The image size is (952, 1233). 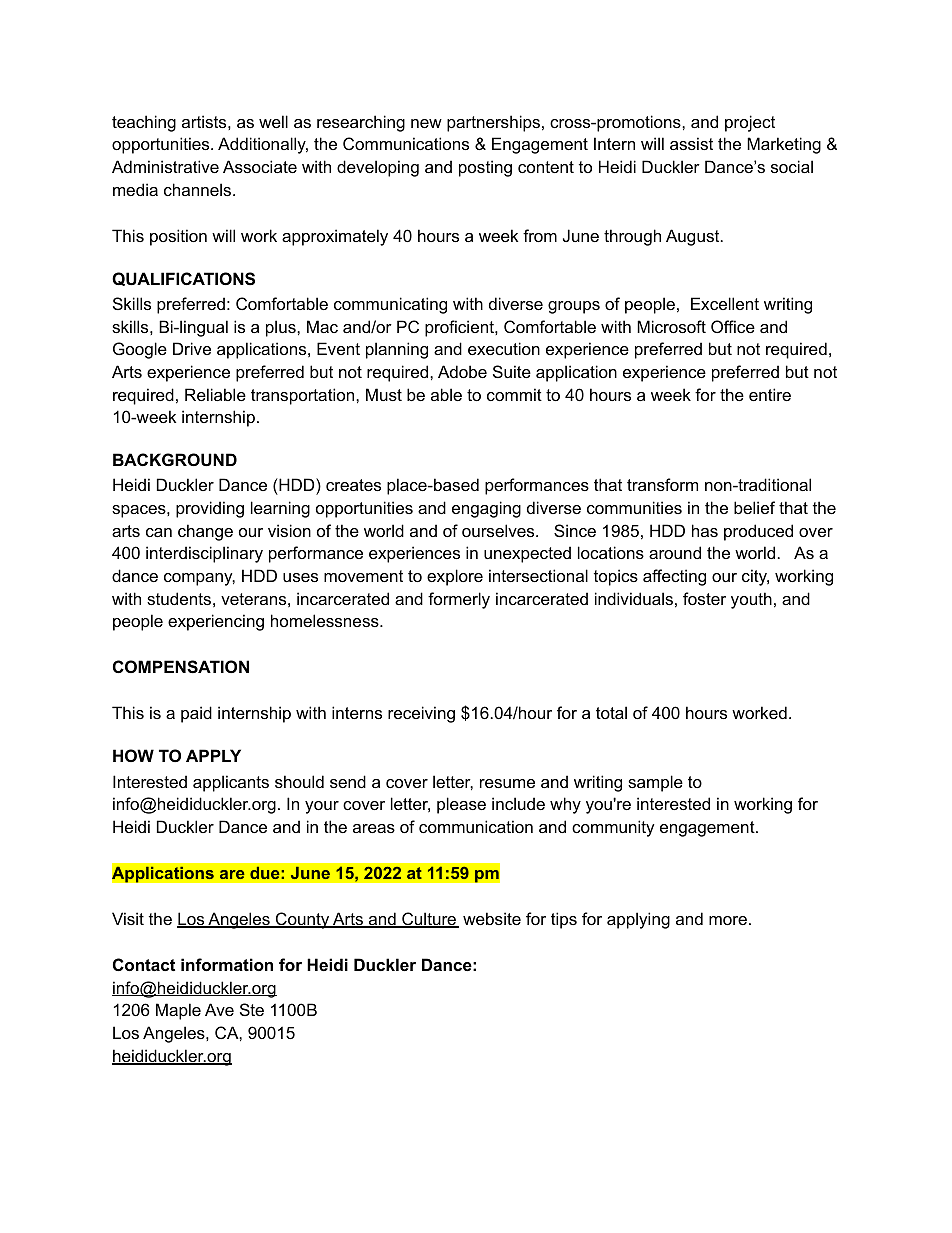 What do you see at coordinates (165, 166) in the screenshot?
I see `Administrative` at bounding box center [165, 166].
